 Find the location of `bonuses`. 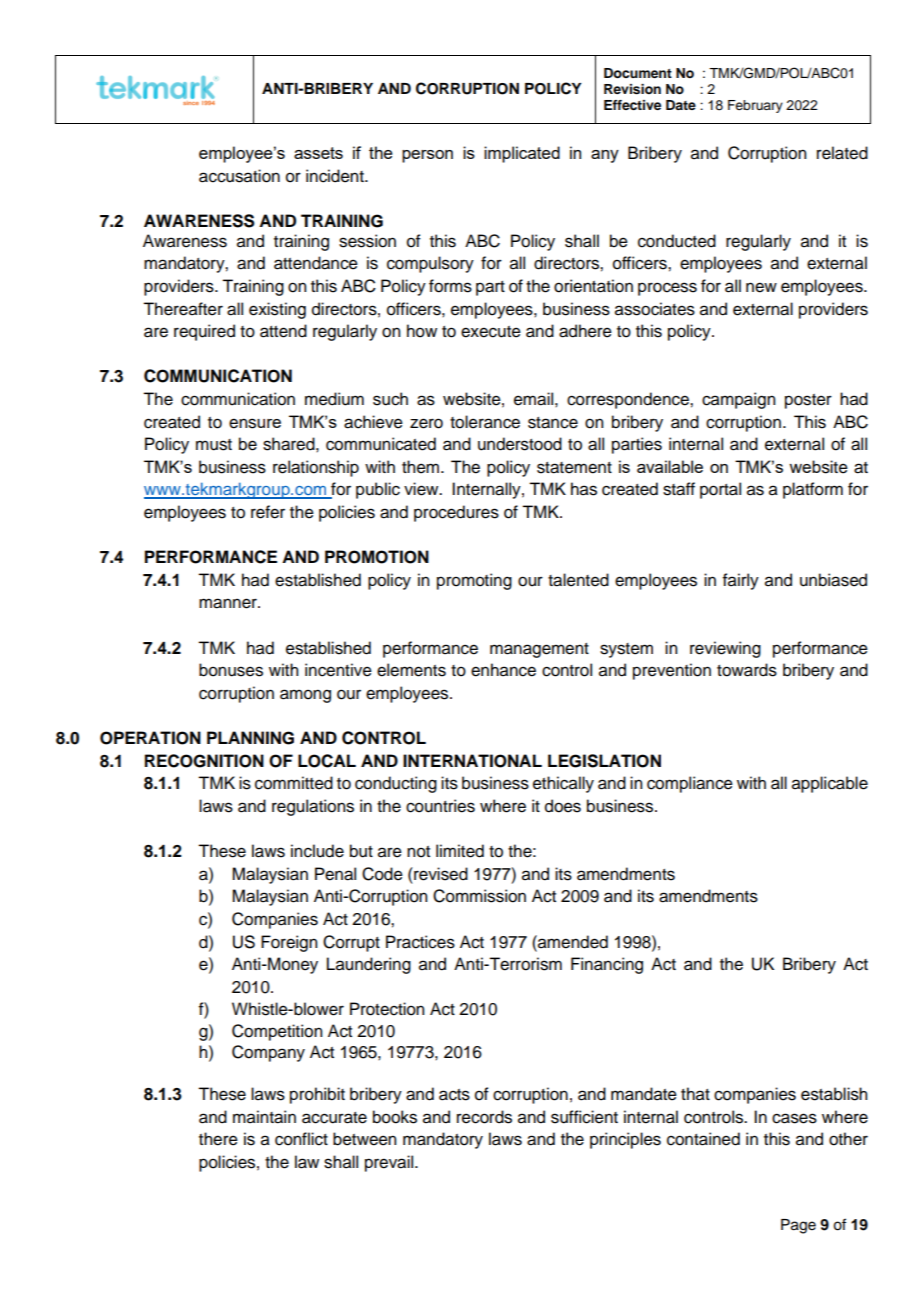

bonuses is located at coordinates (231, 670).
